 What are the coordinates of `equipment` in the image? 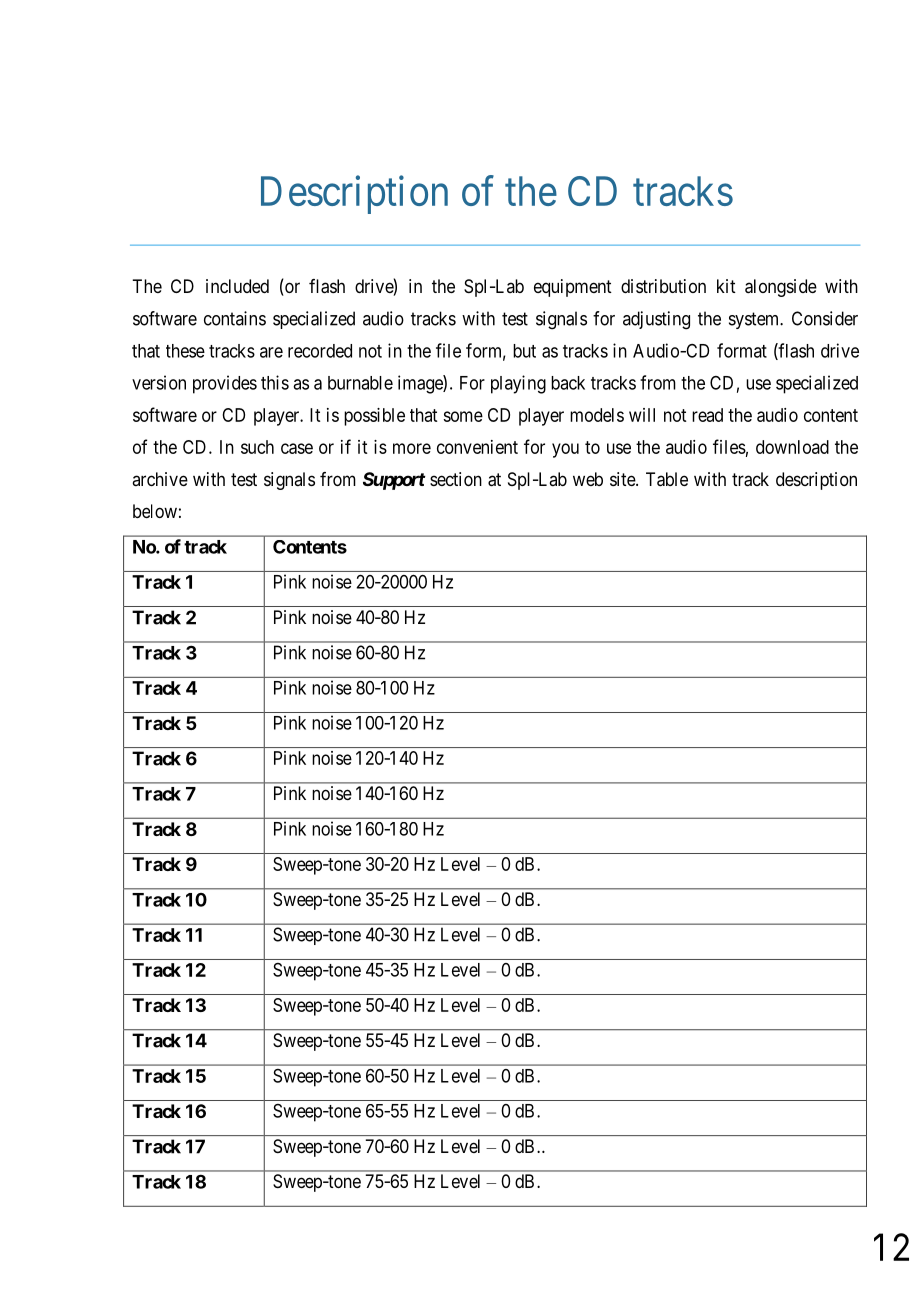 It's located at (573, 288).
